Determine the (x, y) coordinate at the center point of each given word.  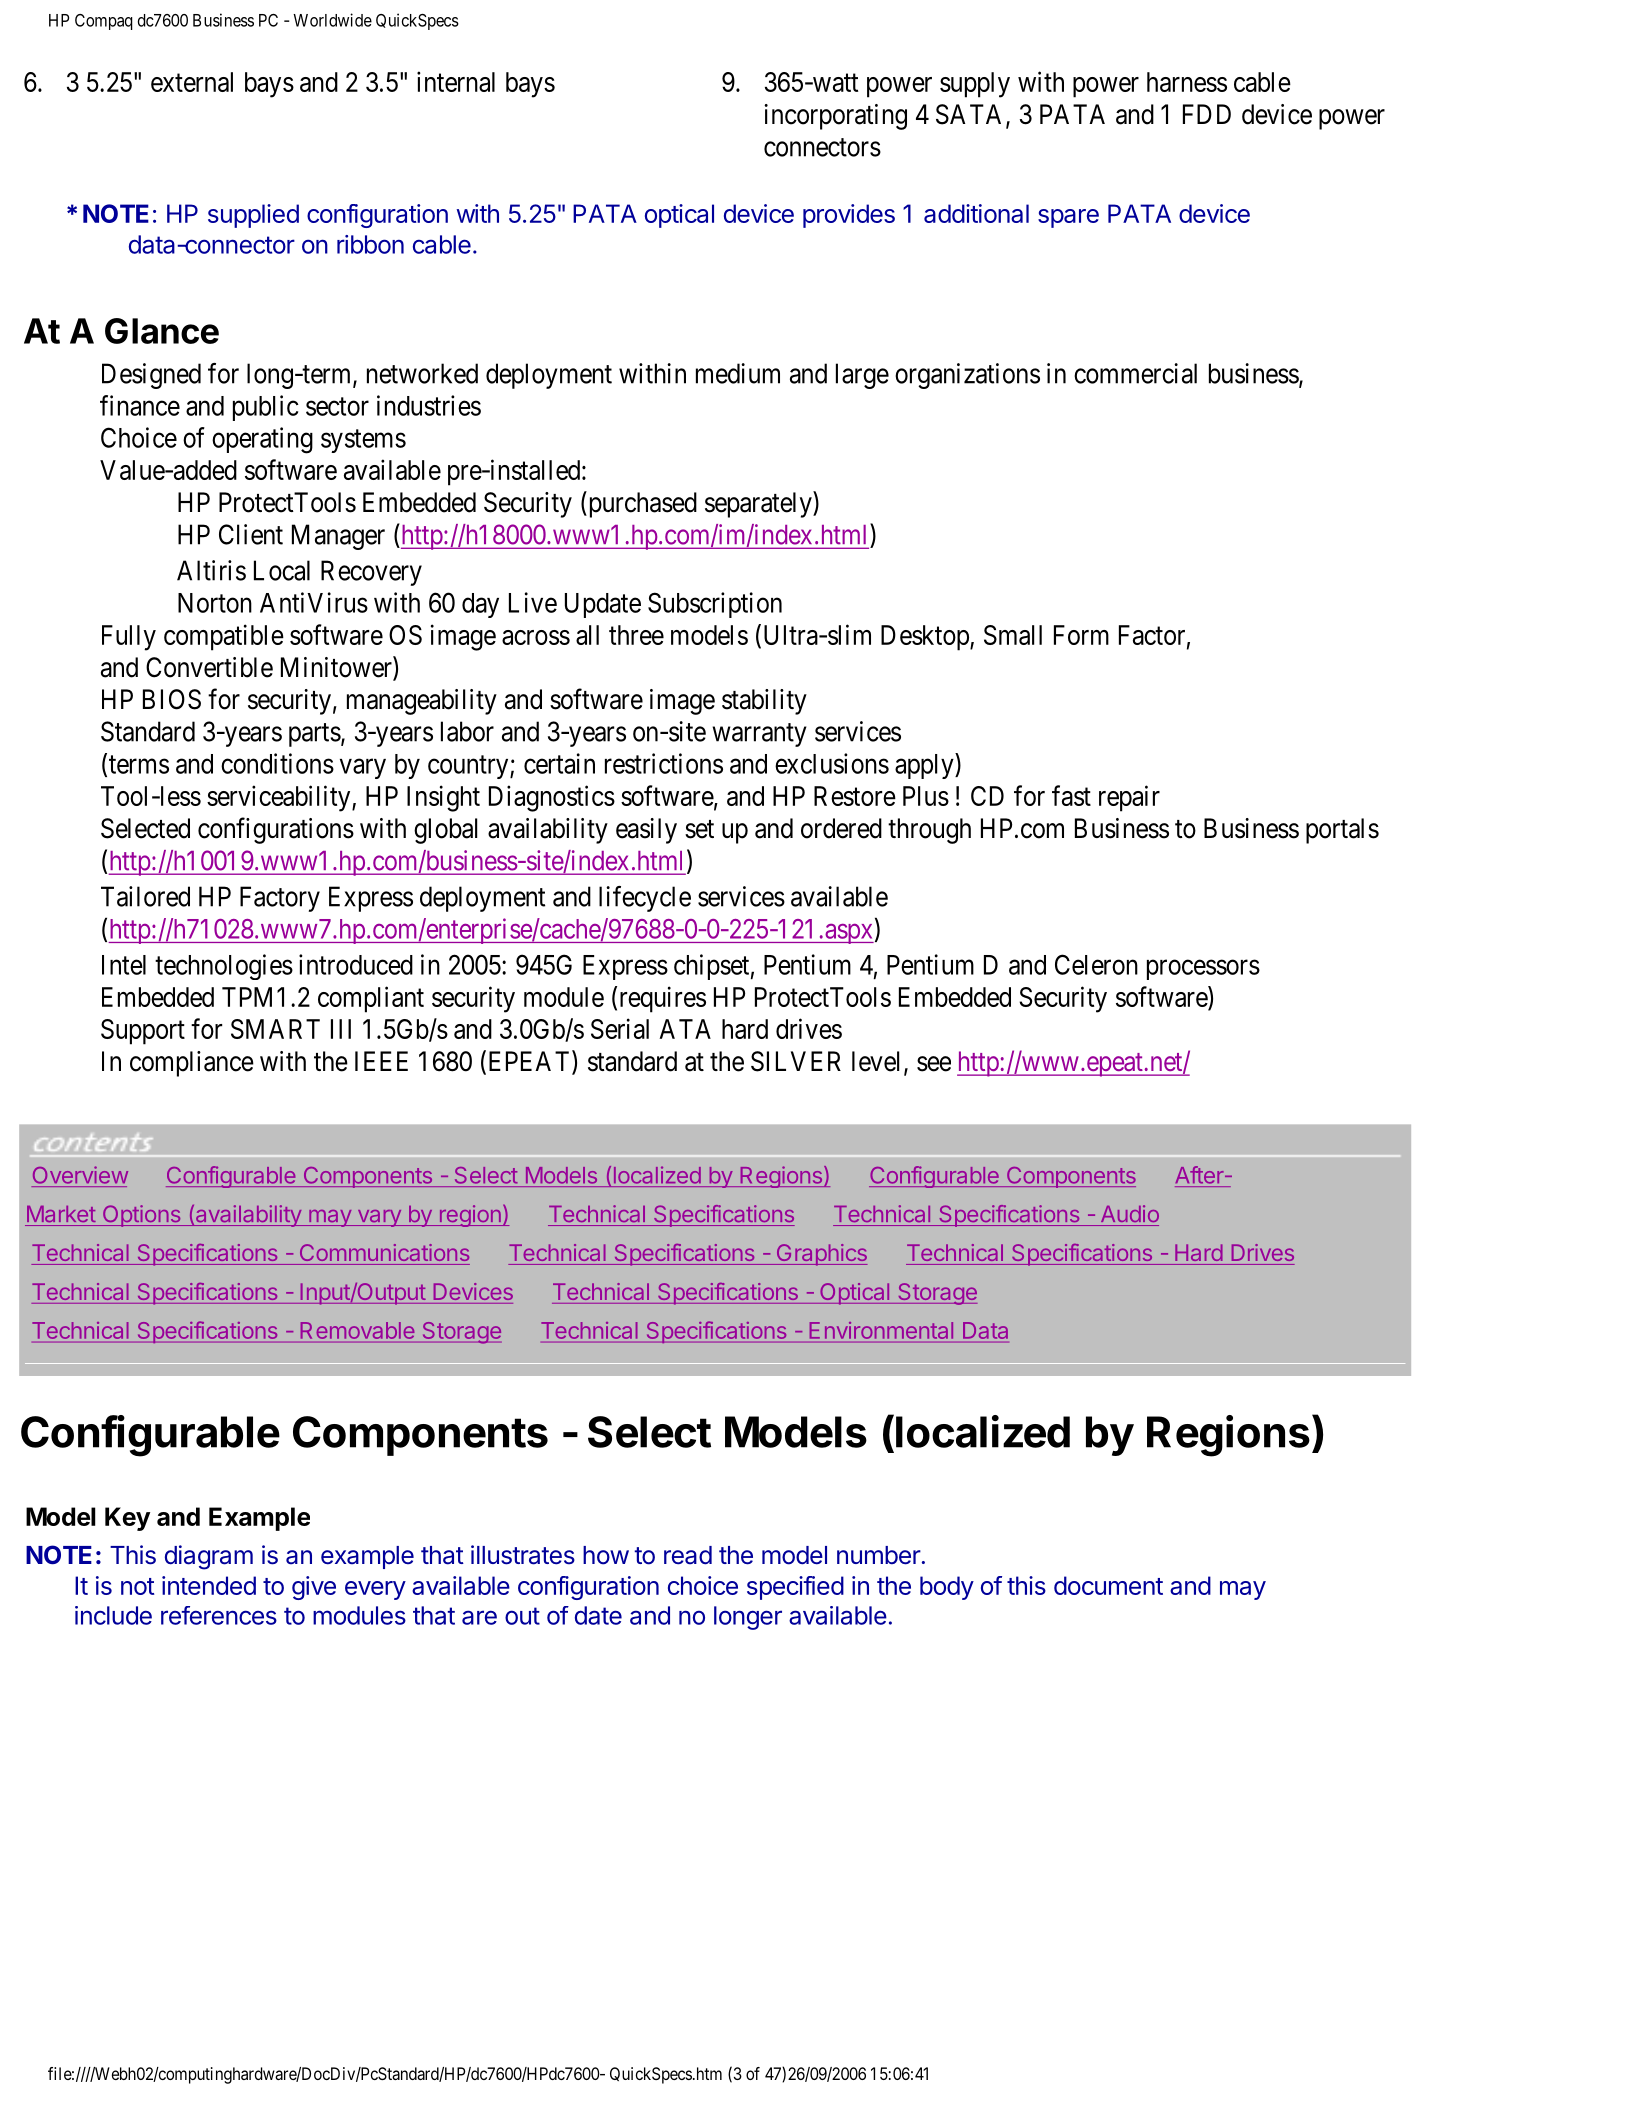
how (606, 1555)
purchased (641, 504)
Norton (215, 603)
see (934, 1064)
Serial (620, 1028)
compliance (192, 1064)
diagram (209, 1557)
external (192, 82)
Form (1081, 635)
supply (975, 85)
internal (456, 81)
